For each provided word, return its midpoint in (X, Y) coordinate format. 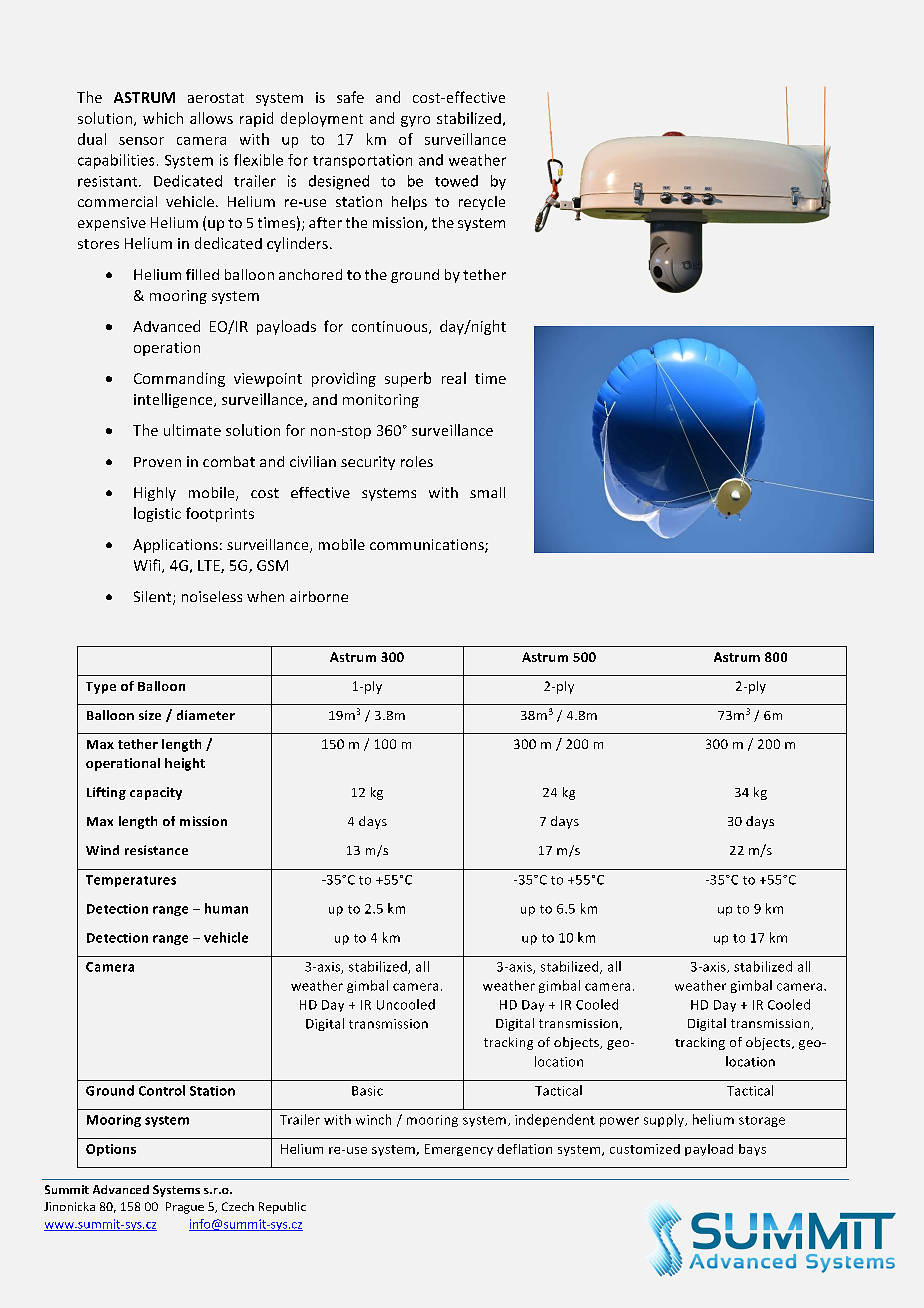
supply (665, 1120)
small (487, 492)
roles (417, 461)
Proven (157, 462)
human (226, 908)
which (163, 118)
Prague (185, 1208)
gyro (415, 121)
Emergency (459, 1150)
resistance (156, 850)
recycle (482, 203)
